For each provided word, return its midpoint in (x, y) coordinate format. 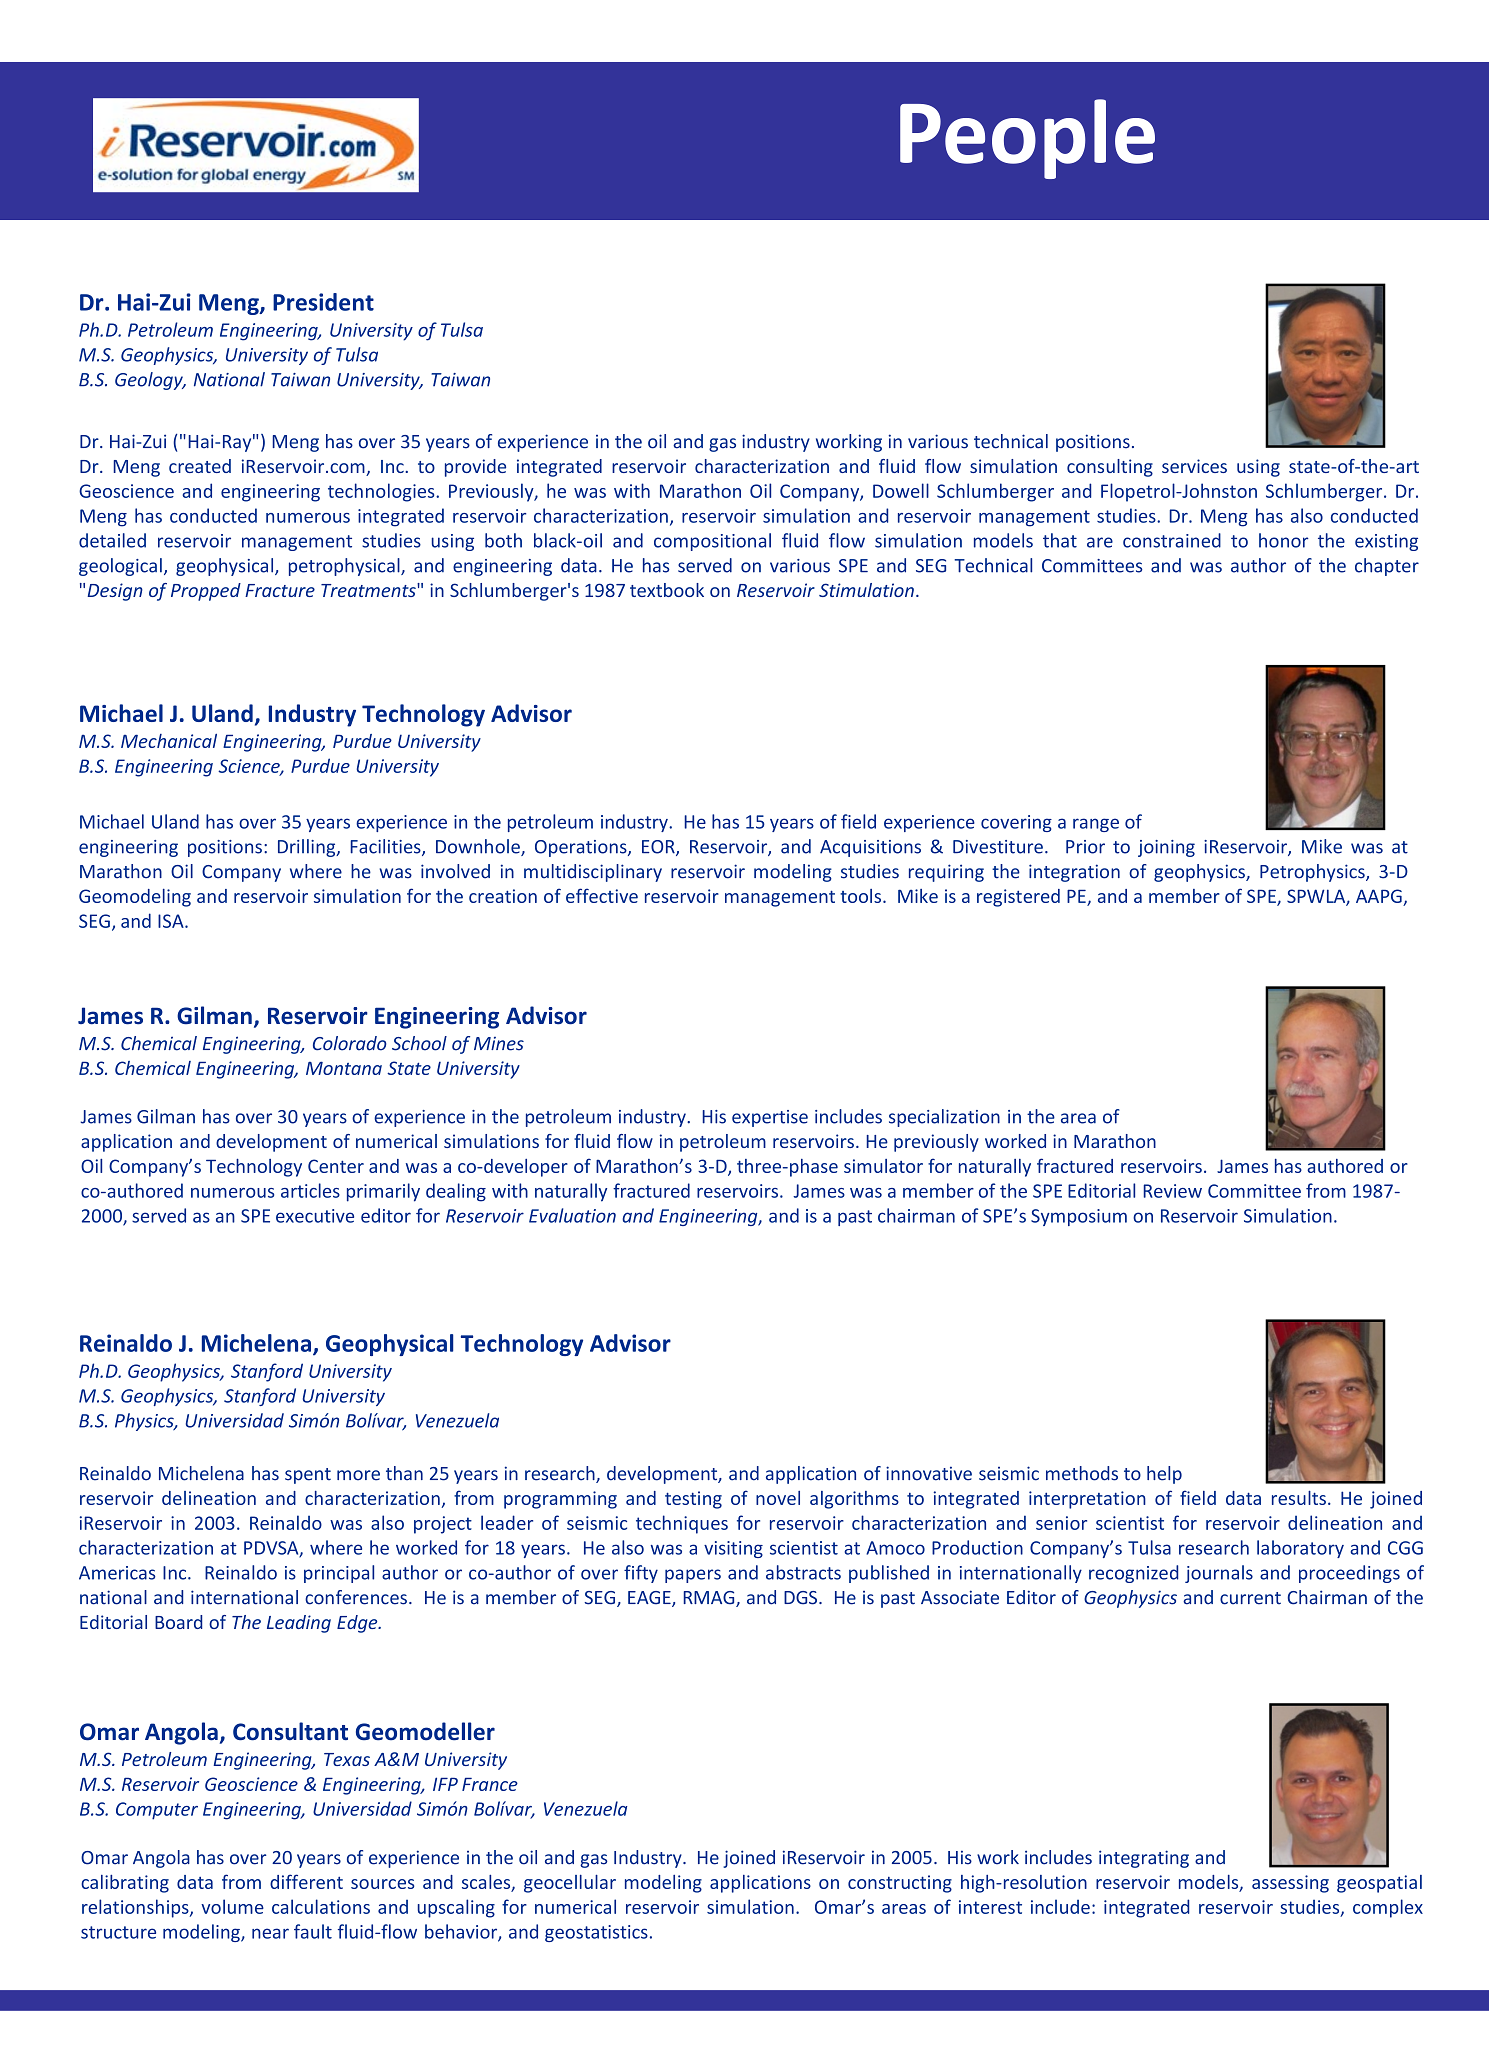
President (323, 302)
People (1027, 139)
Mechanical (169, 741)
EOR (659, 848)
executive (315, 1216)
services (1194, 466)
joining (1166, 848)
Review (1172, 1191)
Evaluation (572, 1215)
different (306, 1881)
